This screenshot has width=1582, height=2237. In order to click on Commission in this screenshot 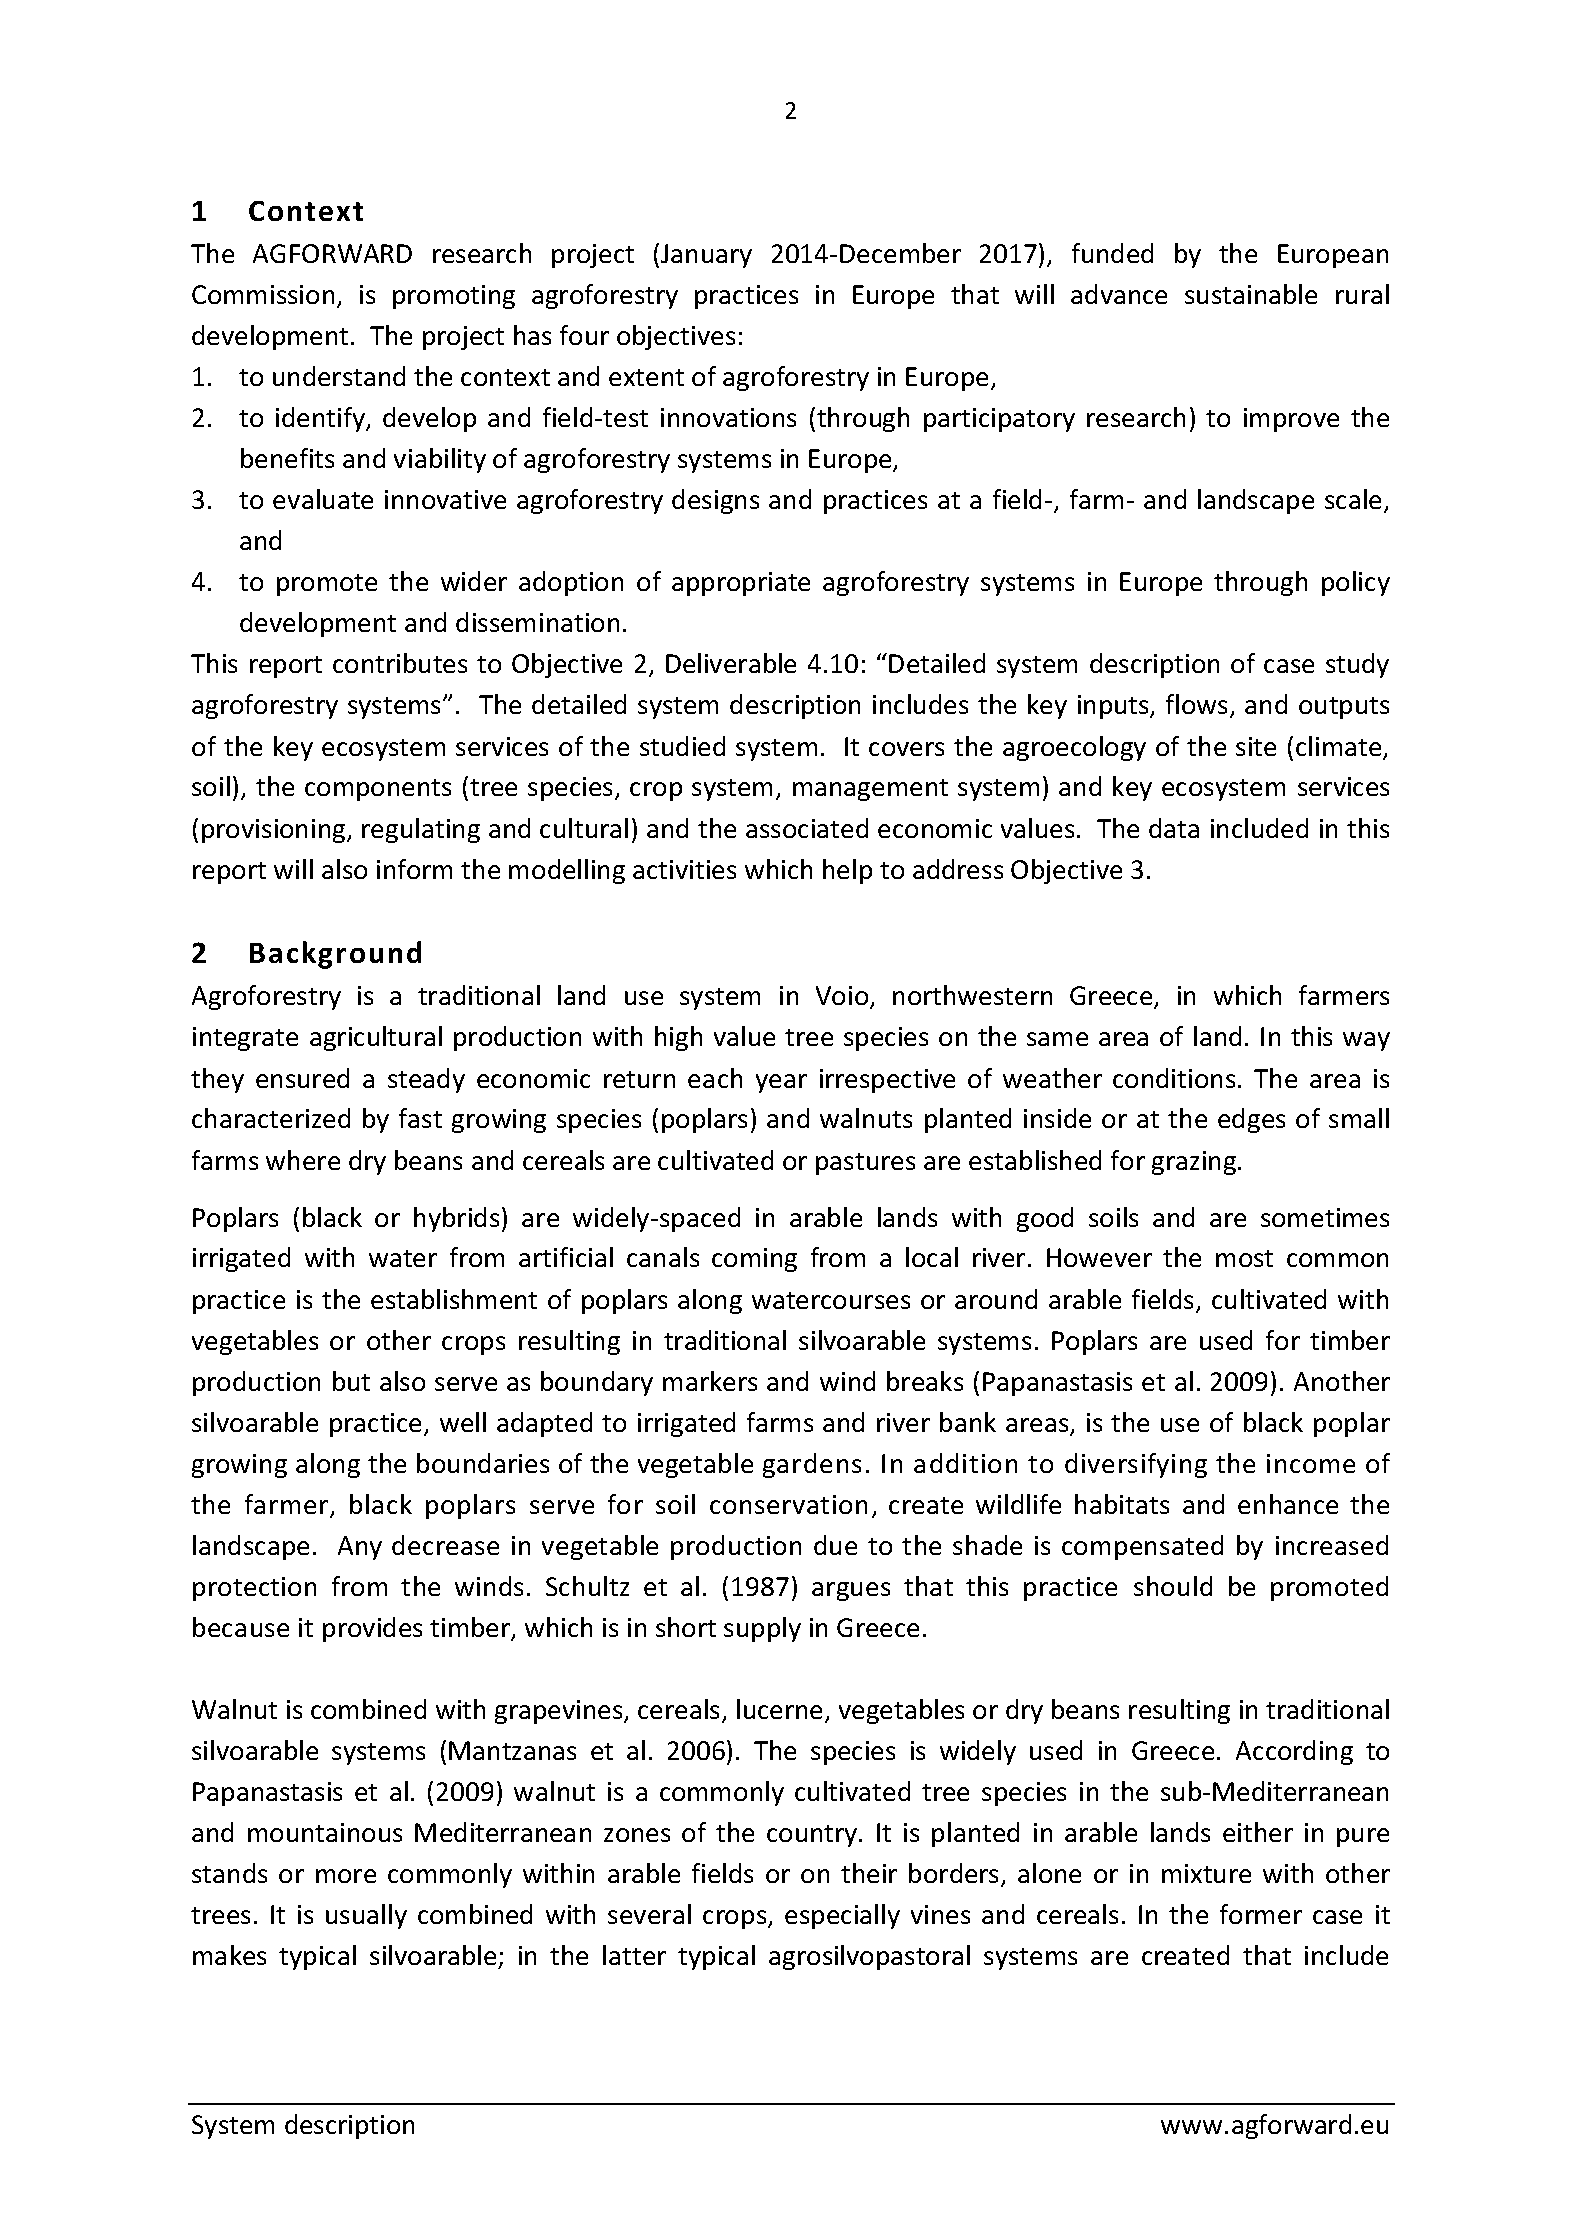, I will do `click(263, 294)`.
